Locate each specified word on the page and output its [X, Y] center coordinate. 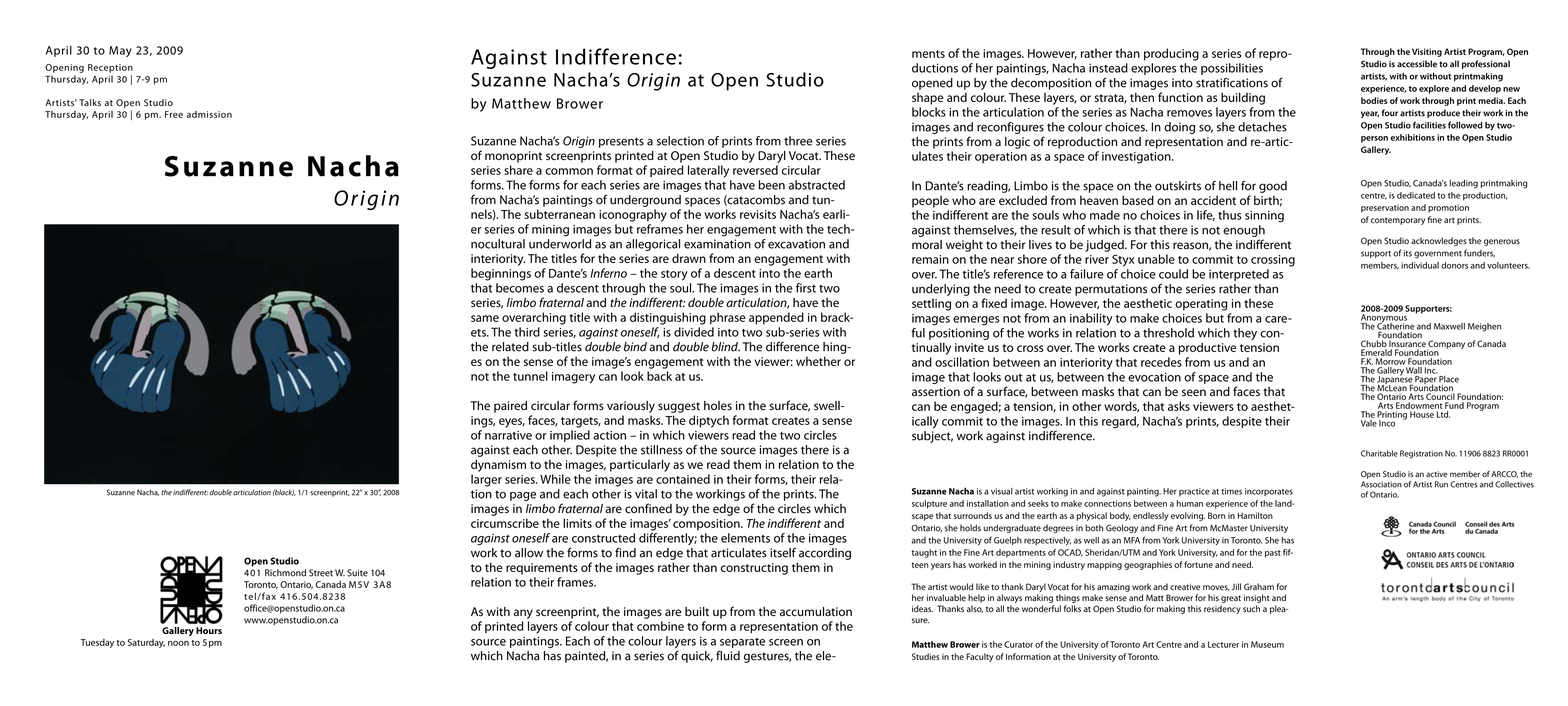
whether [818, 361]
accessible [1417, 64]
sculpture [929, 504]
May [120, 51]
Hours [209, 630]
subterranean [560, 214]
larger [486, 480]
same [485, 318]
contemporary [1398, 221]
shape [928, 99]
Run [1441, 484]
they [1245, 334]
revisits [758, 214]
